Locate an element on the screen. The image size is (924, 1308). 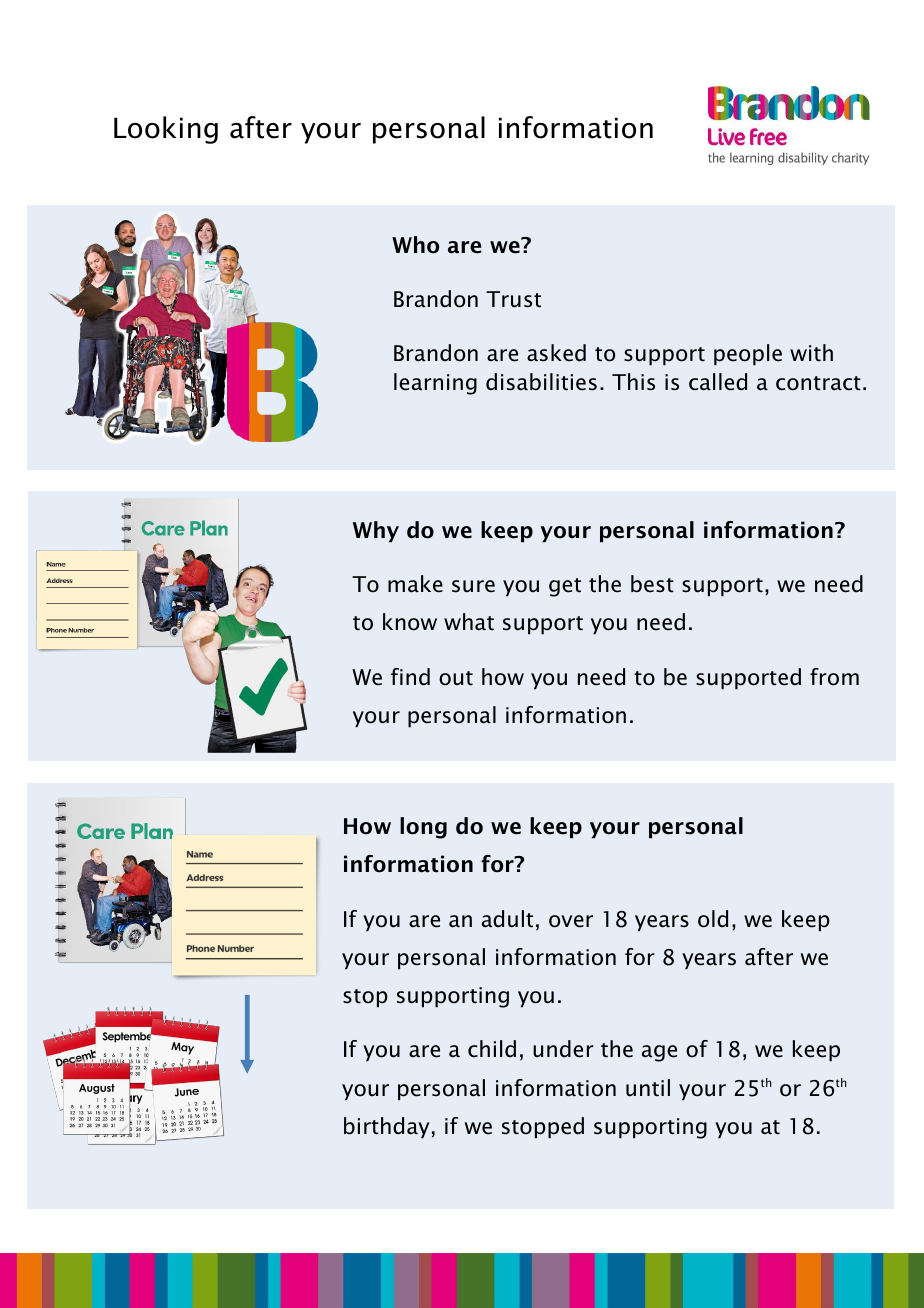
called is located at coordinates (718, 382).
